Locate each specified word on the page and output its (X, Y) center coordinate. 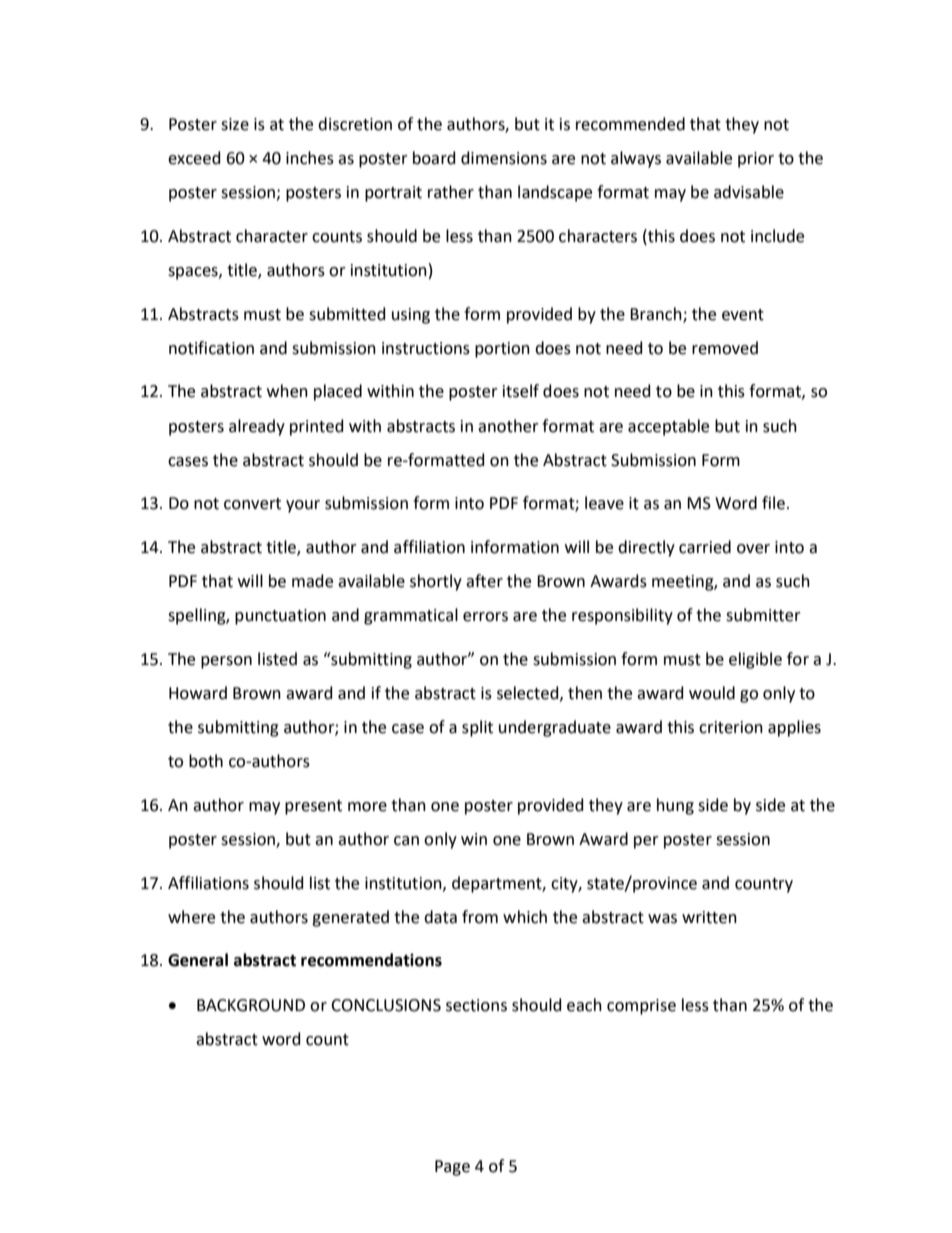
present (313, 807)
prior (756, 160)
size (235, 124)
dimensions (504, 158)
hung (675, 806)
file (773, 503)
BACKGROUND (251, 1005)
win (474, 839)
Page (452, 1168)
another (508, 426)
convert (252, 504)
